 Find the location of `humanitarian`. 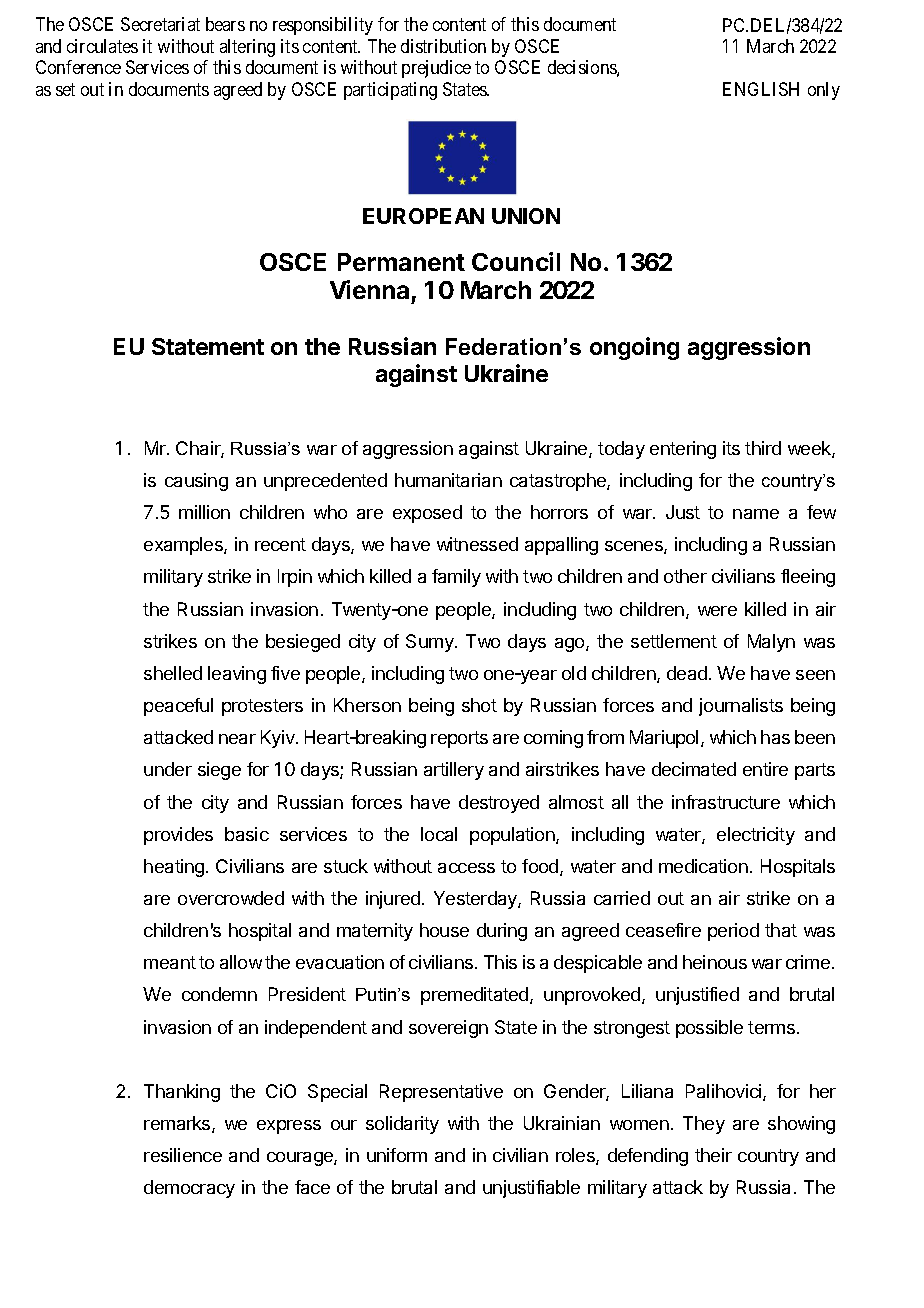

humanitarian is located at coordinates (448, 480).
